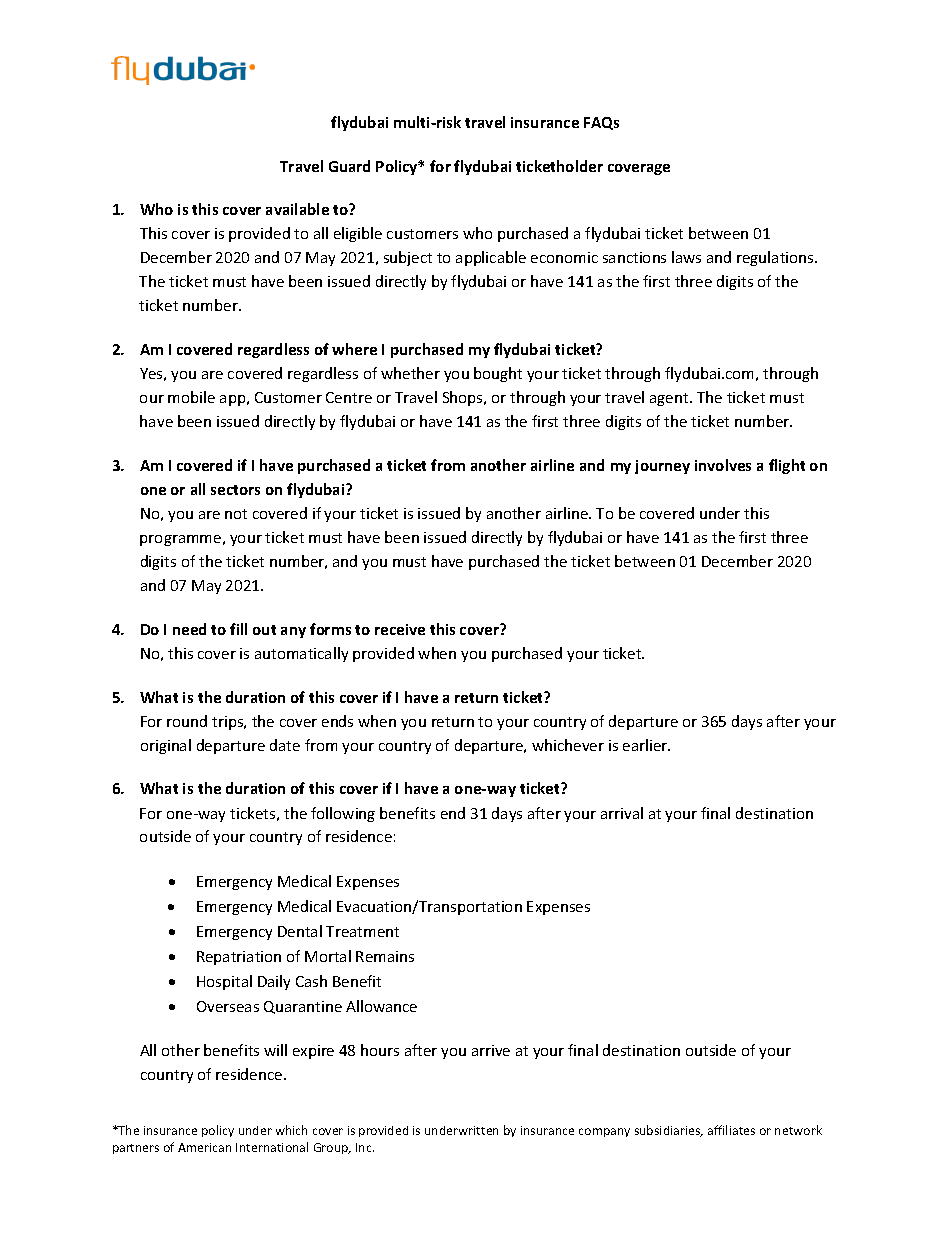  What do you see at coordinates (498, 374) in the screenshot?
I see `bought` at bounding box center [498, 374].
